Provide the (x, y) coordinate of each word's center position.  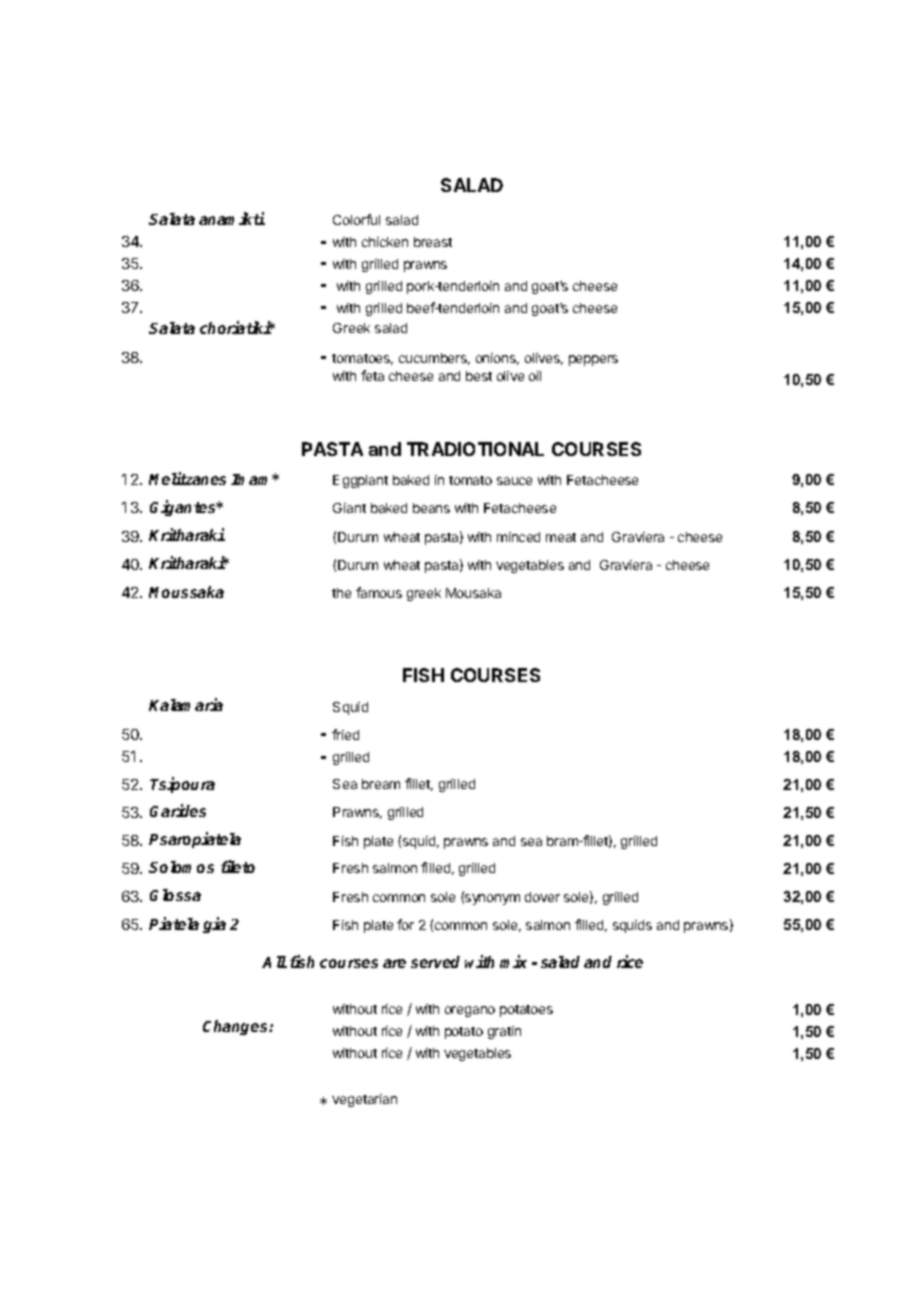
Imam (253, 479)
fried (345, 734)
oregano (470, 1011)
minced (518, 537)
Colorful (356, 219)
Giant (349, 508)
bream (381, 784)
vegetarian (364, 1100)
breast (433, 242)
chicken (385, 242)
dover (542, 897)
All (274, 962)
